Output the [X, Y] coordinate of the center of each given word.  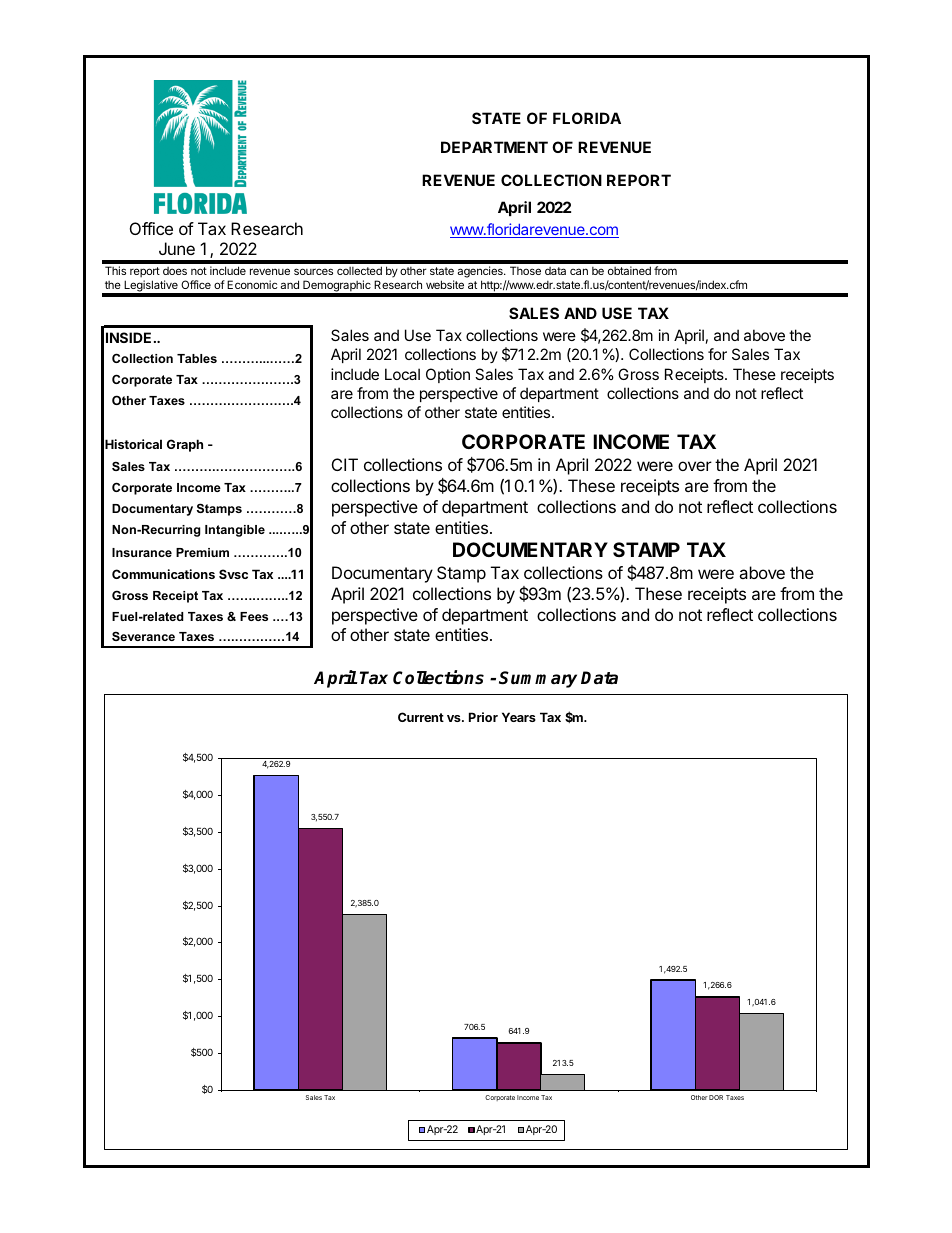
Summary [538, 679]
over [695, 466]
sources [313, 271]
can [579, 271]
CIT [345, 464]
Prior [483, 717]
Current [421, 717]
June [177, 248]
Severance [143, 636]
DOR [716, 1097]
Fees [254, 616]
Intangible [235, 531]
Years [519, 717]
